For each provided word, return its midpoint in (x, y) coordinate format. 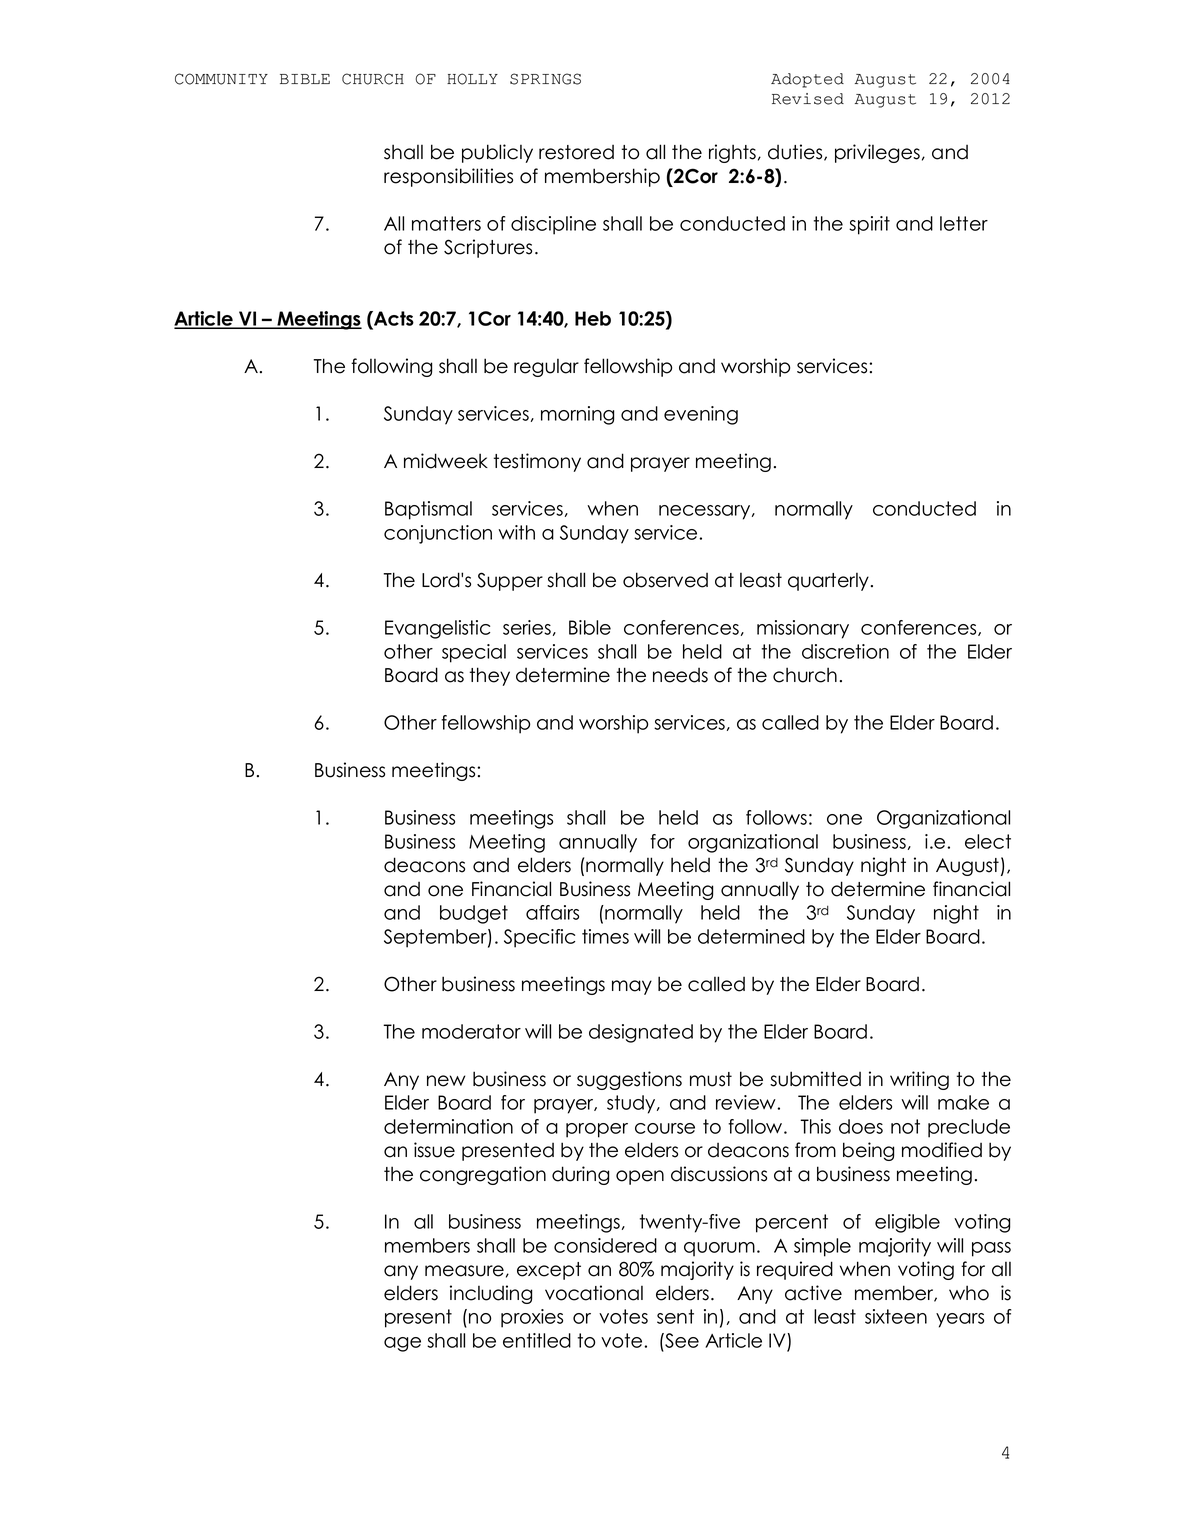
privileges (879, 153)
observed (665, 580)
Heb (593, 318)
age (402, 1344)
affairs (552, 912)
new (446, 1081)
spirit (869, 225)
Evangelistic (437, 629)
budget (474, 914)
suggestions (629, 1080)
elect (988, 841)
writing (919, 1080)
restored (576, 152)
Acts (393, 318)
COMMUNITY (221, 79)
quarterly (828, 582)
